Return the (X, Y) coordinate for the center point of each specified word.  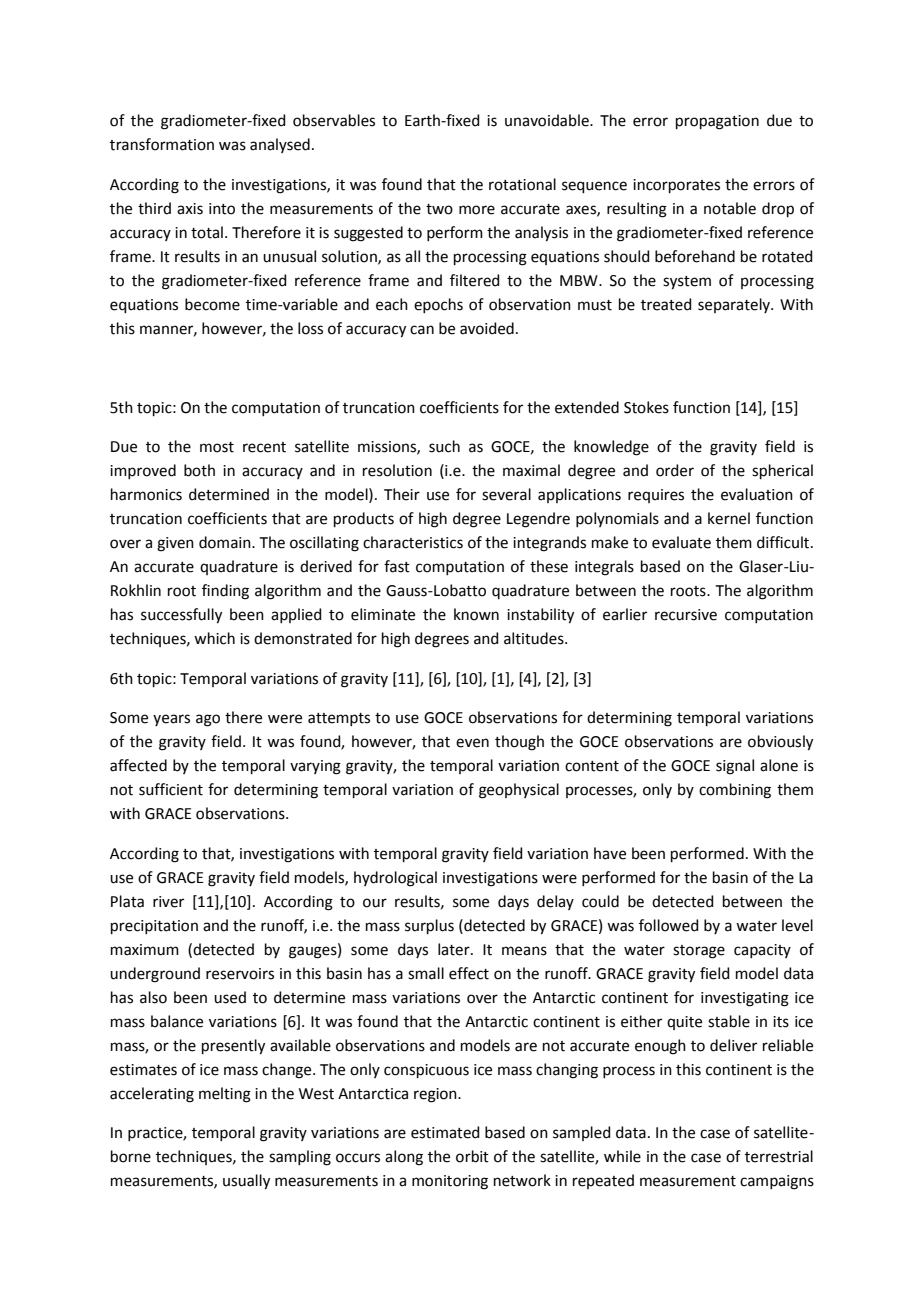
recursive (686, 615)
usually (246, 1182)
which (214, 638)
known (476, 614)
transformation (162, 144)
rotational (522, 184)
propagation (717, 122)
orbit (472, 1156)
